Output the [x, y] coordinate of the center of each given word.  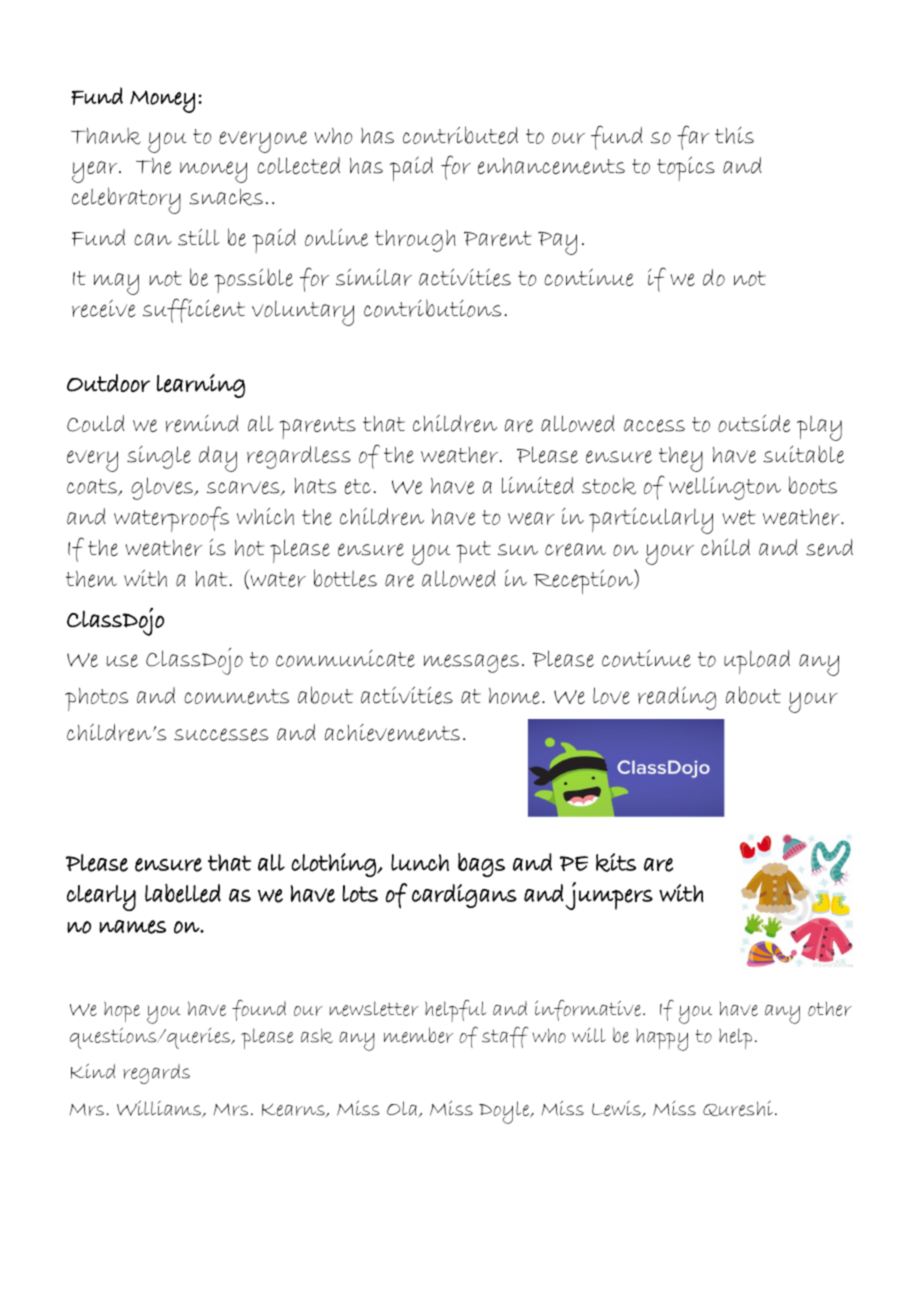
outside [754, 423]
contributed [460, 135]
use [122, 660]
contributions [432, 308]
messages [471, 663]
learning [201, 386]
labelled [183, 893]
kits [616, 862]
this [734, 135]
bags [481, 865]
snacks [226, 197]
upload [757, 662]
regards [156, 1074]
